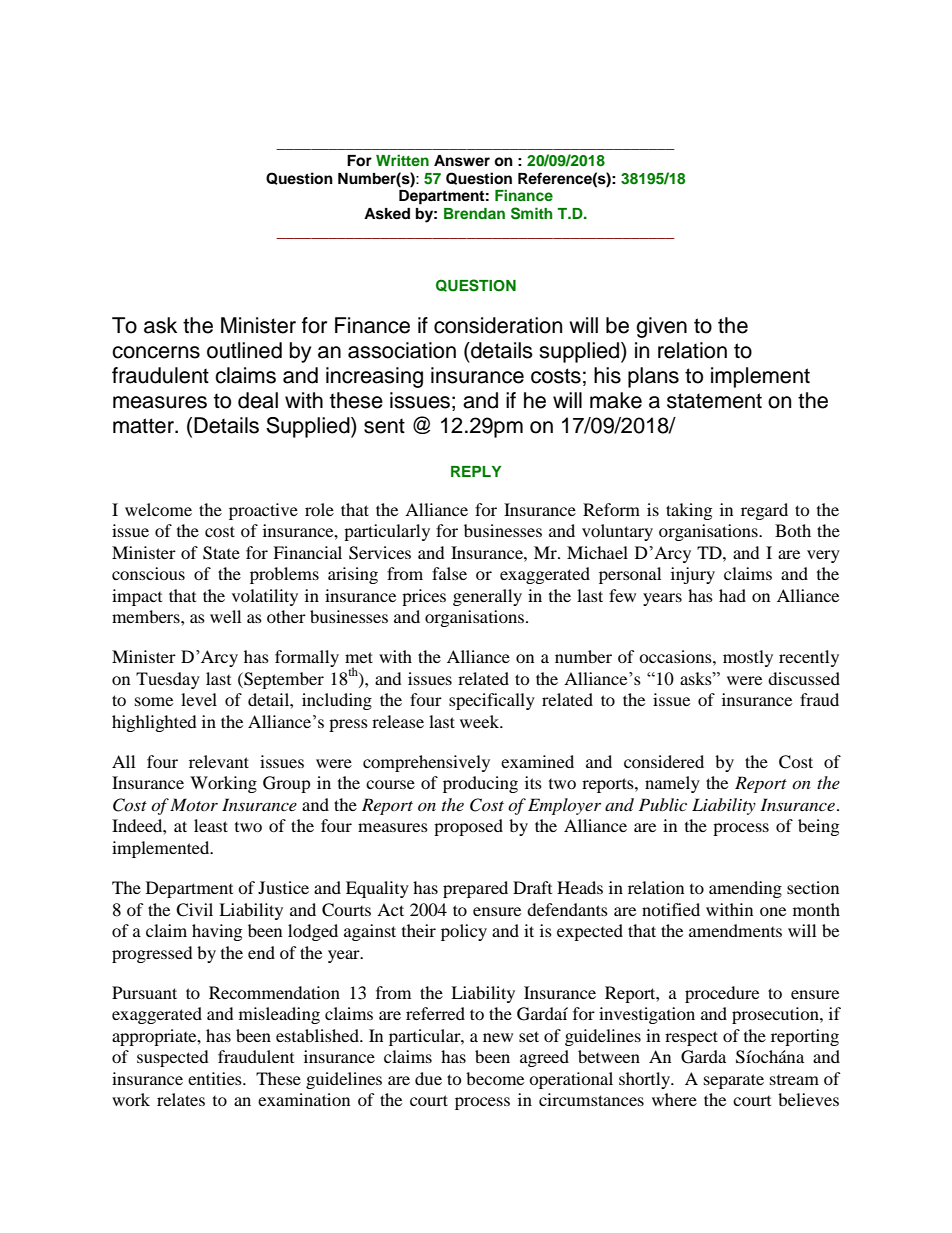 This image has height=1233, width=952. I want to click on separate, so click(734, 1081).
